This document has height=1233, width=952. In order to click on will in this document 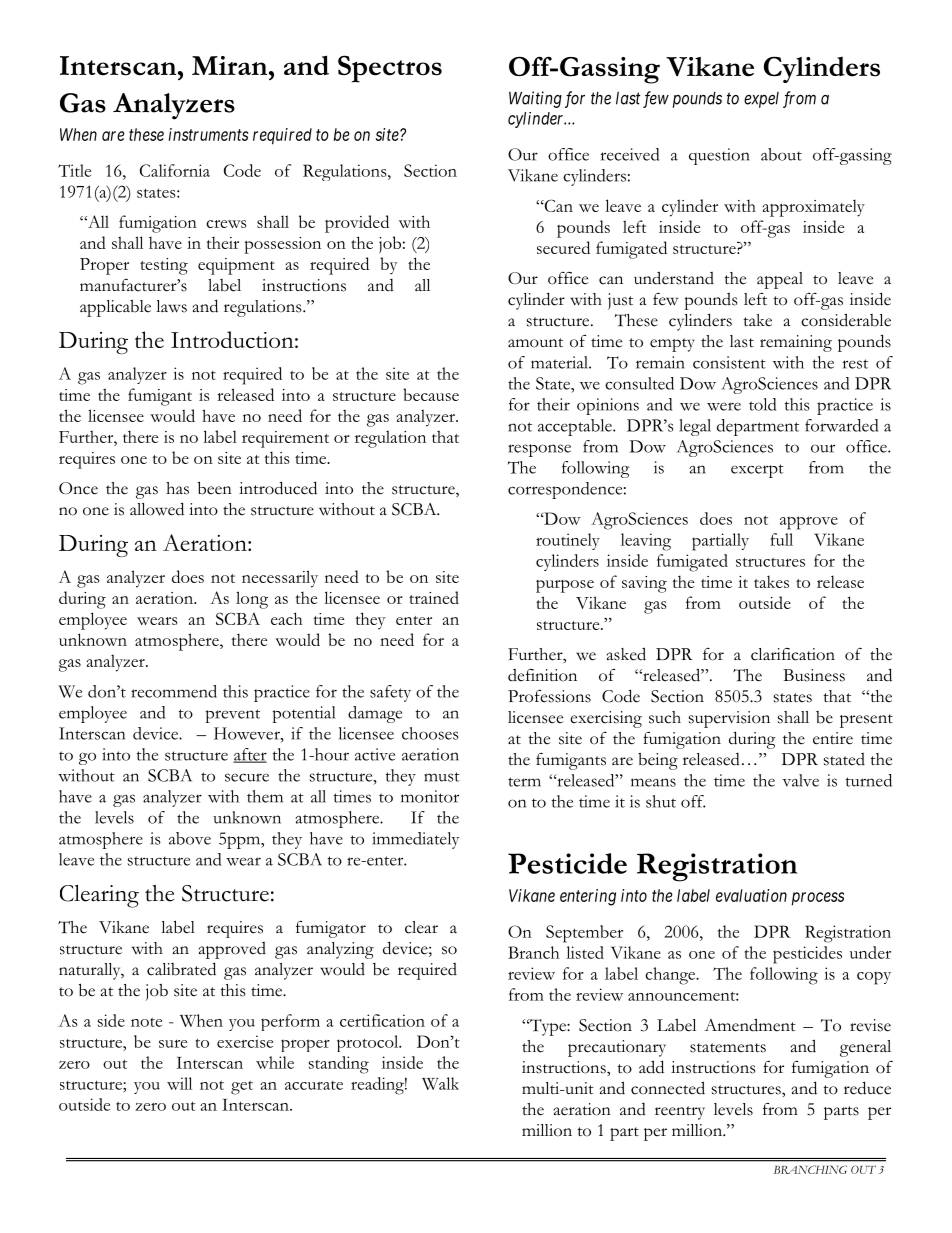, I will do `click(179, 1083)`.
